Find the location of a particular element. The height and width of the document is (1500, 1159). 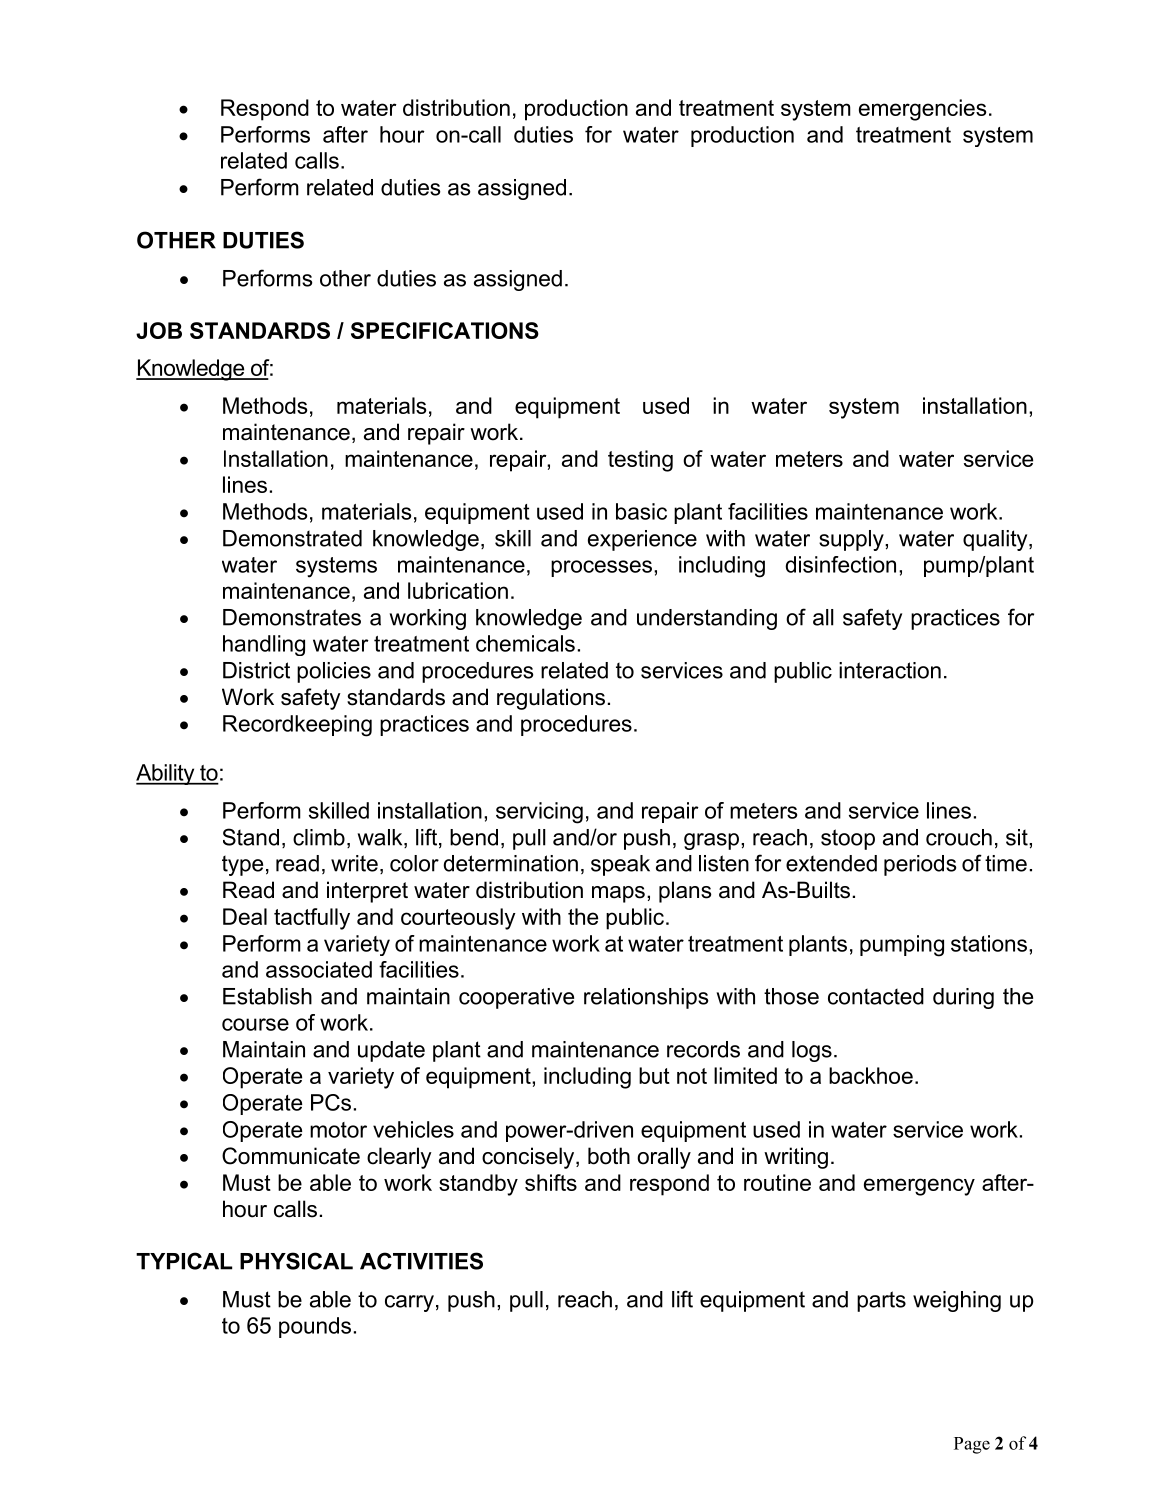

pounds is located at coordinates (315, 1327).
